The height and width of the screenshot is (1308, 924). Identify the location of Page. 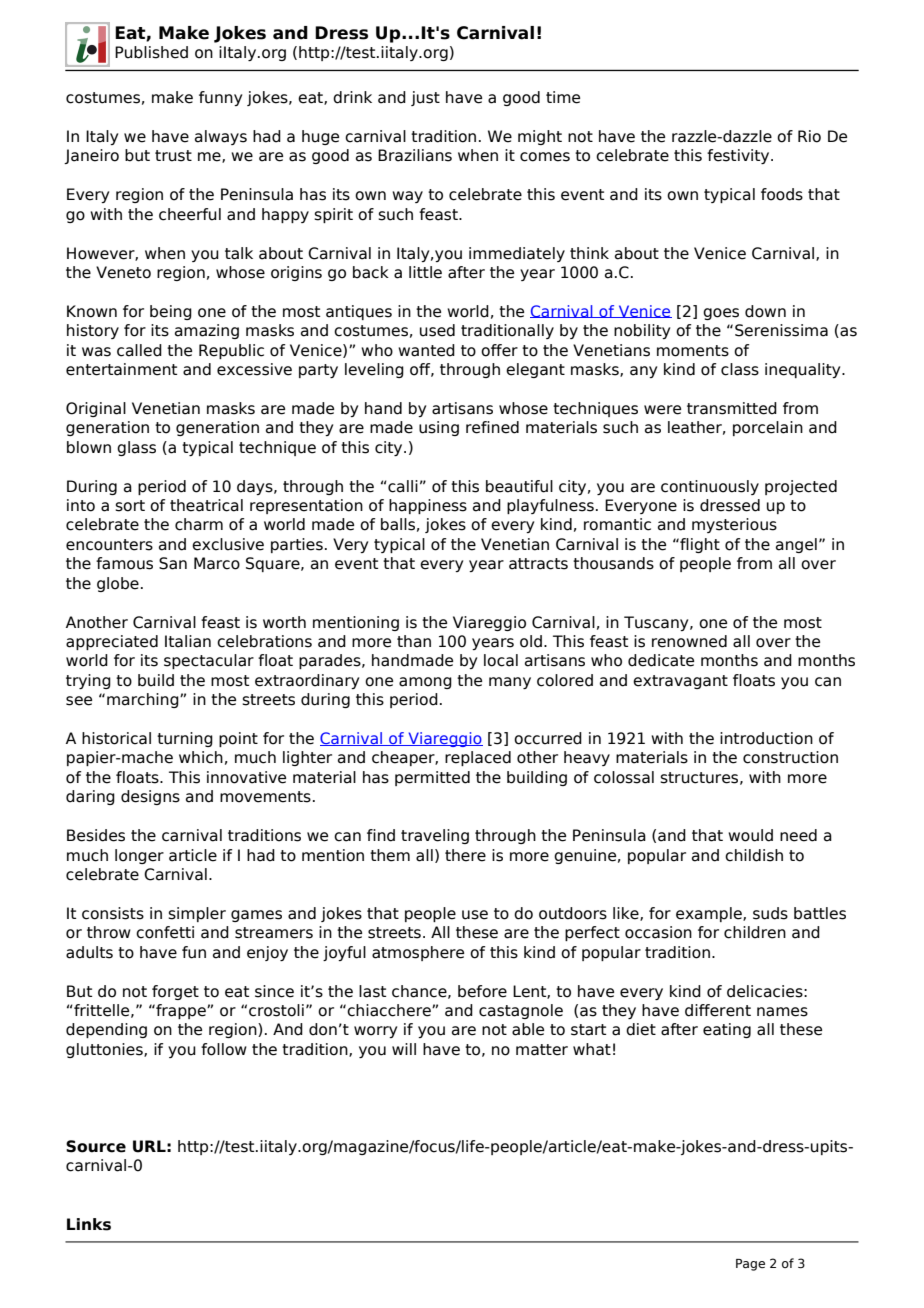
(750, 1265).
